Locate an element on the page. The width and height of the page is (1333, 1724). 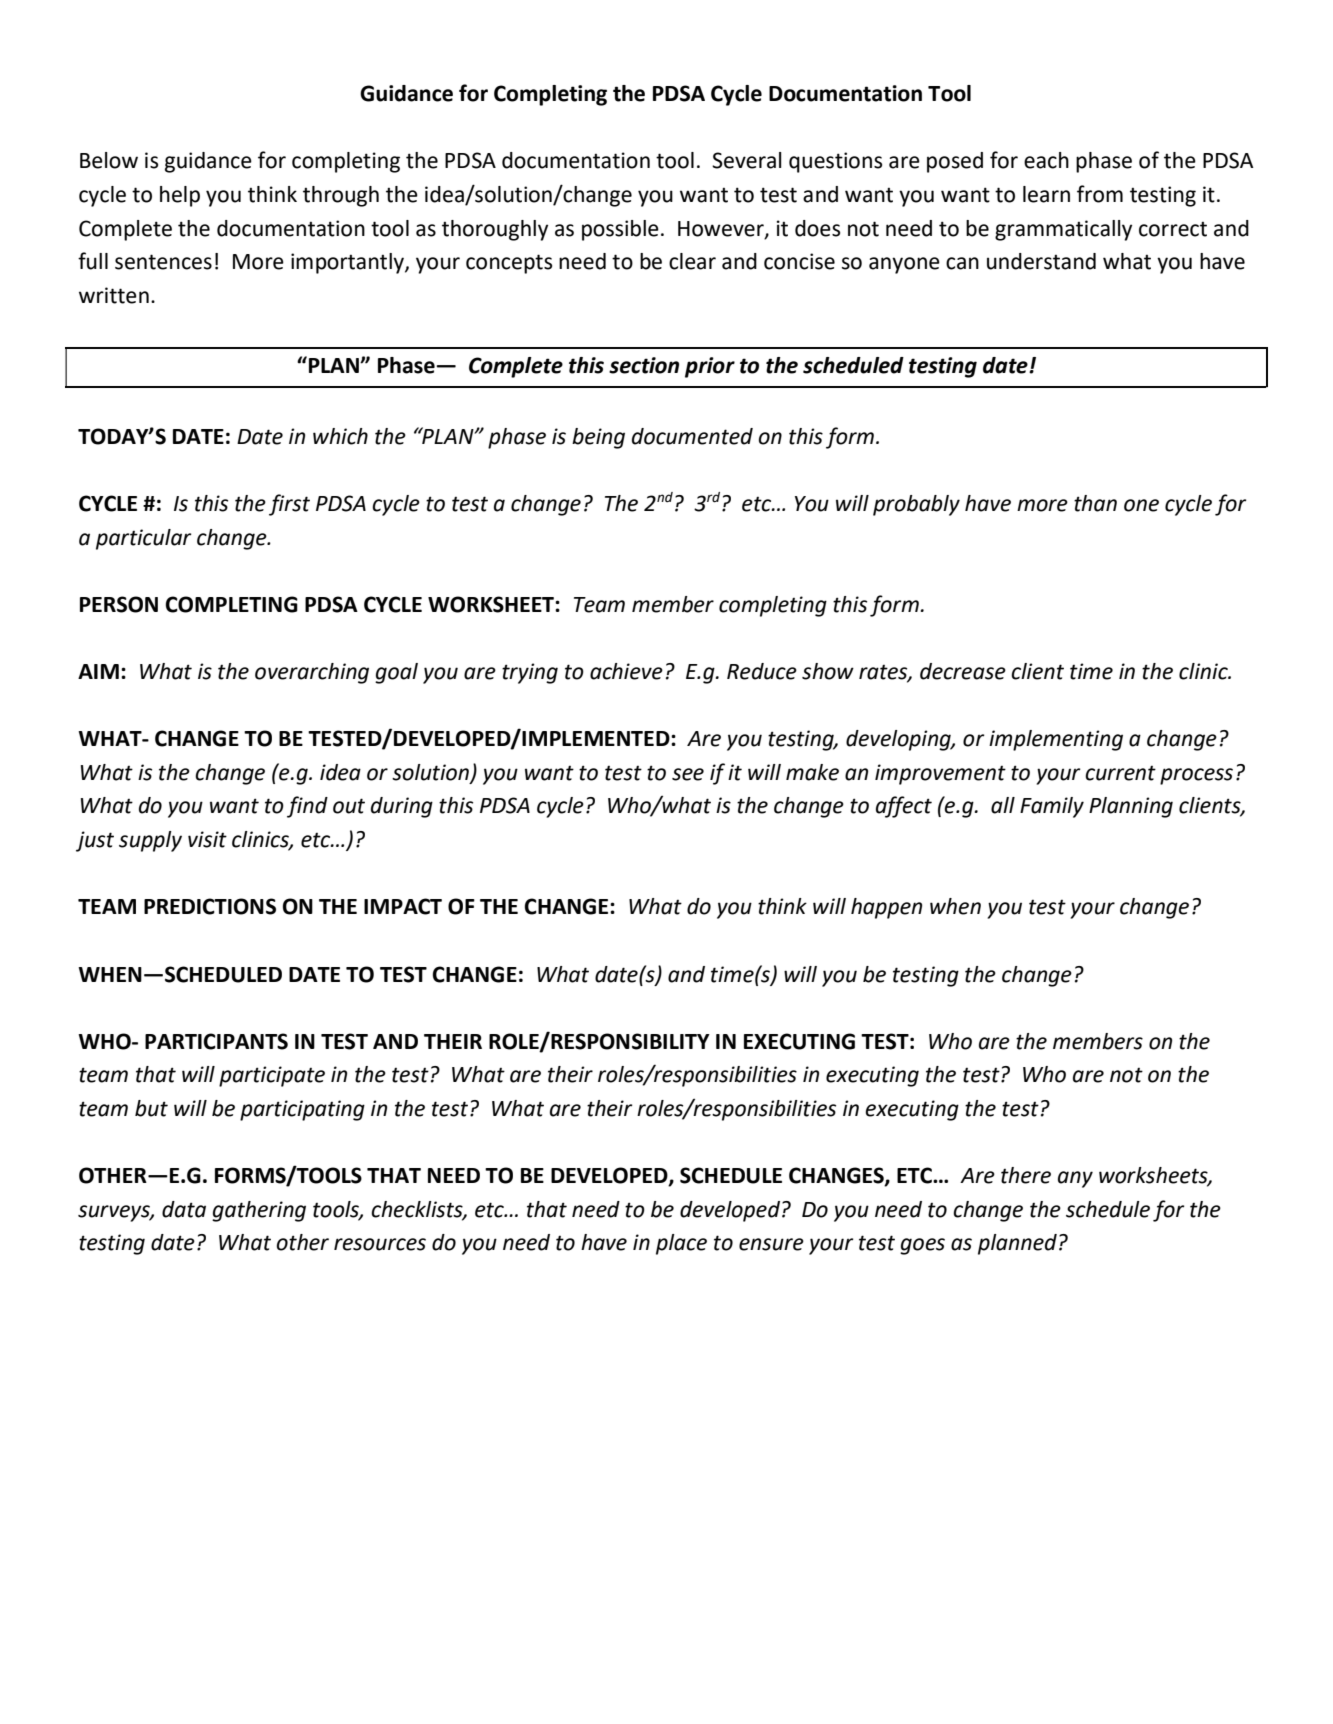
place is located at coordinates (681, 1244).
